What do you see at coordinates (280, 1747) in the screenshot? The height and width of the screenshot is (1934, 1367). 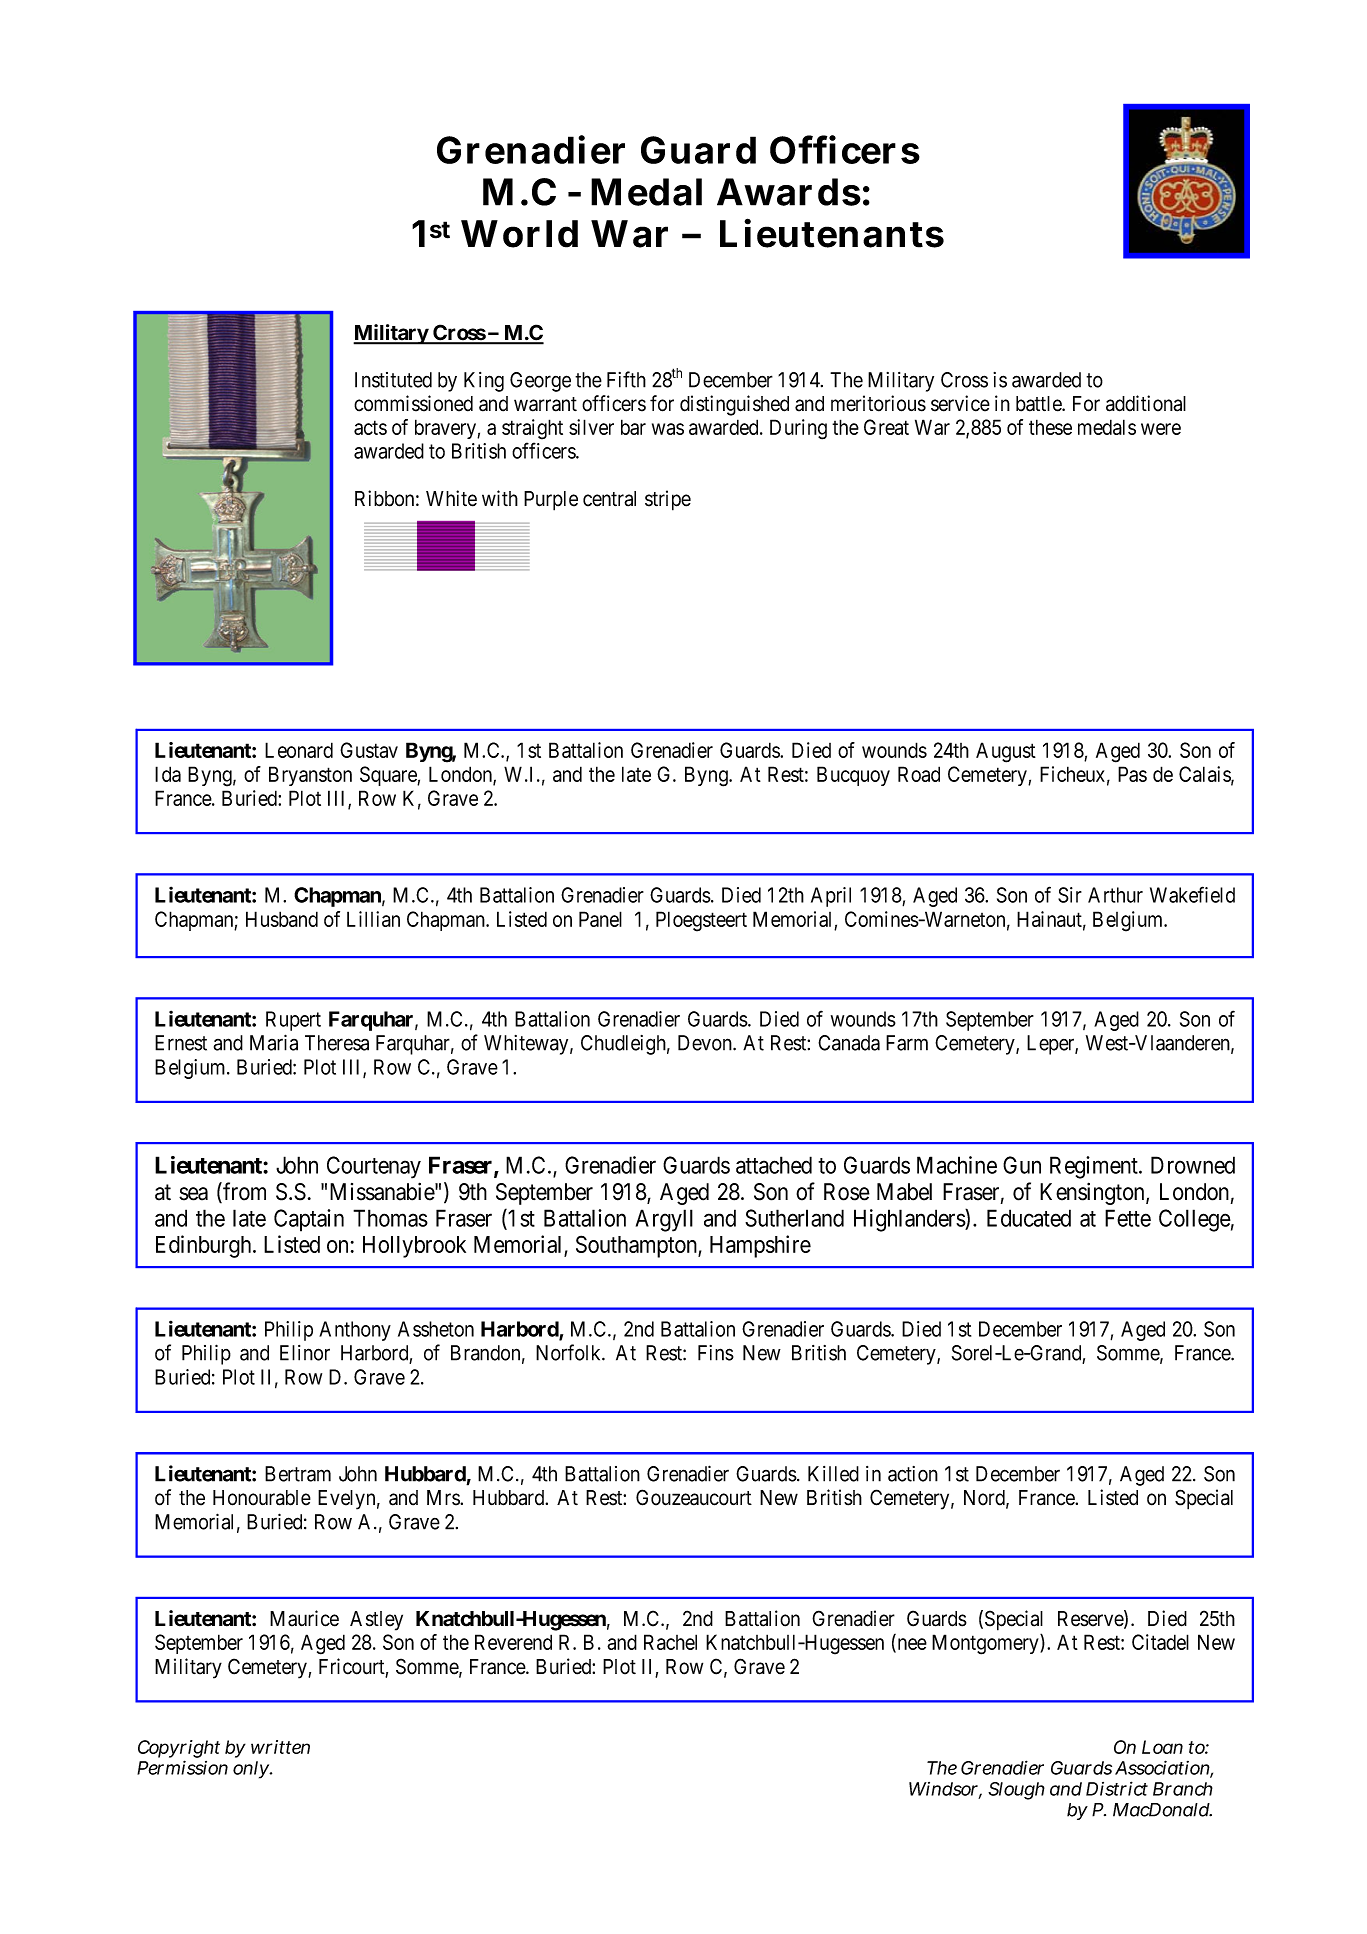 I see `written` at bounding box center [280, 1747].
